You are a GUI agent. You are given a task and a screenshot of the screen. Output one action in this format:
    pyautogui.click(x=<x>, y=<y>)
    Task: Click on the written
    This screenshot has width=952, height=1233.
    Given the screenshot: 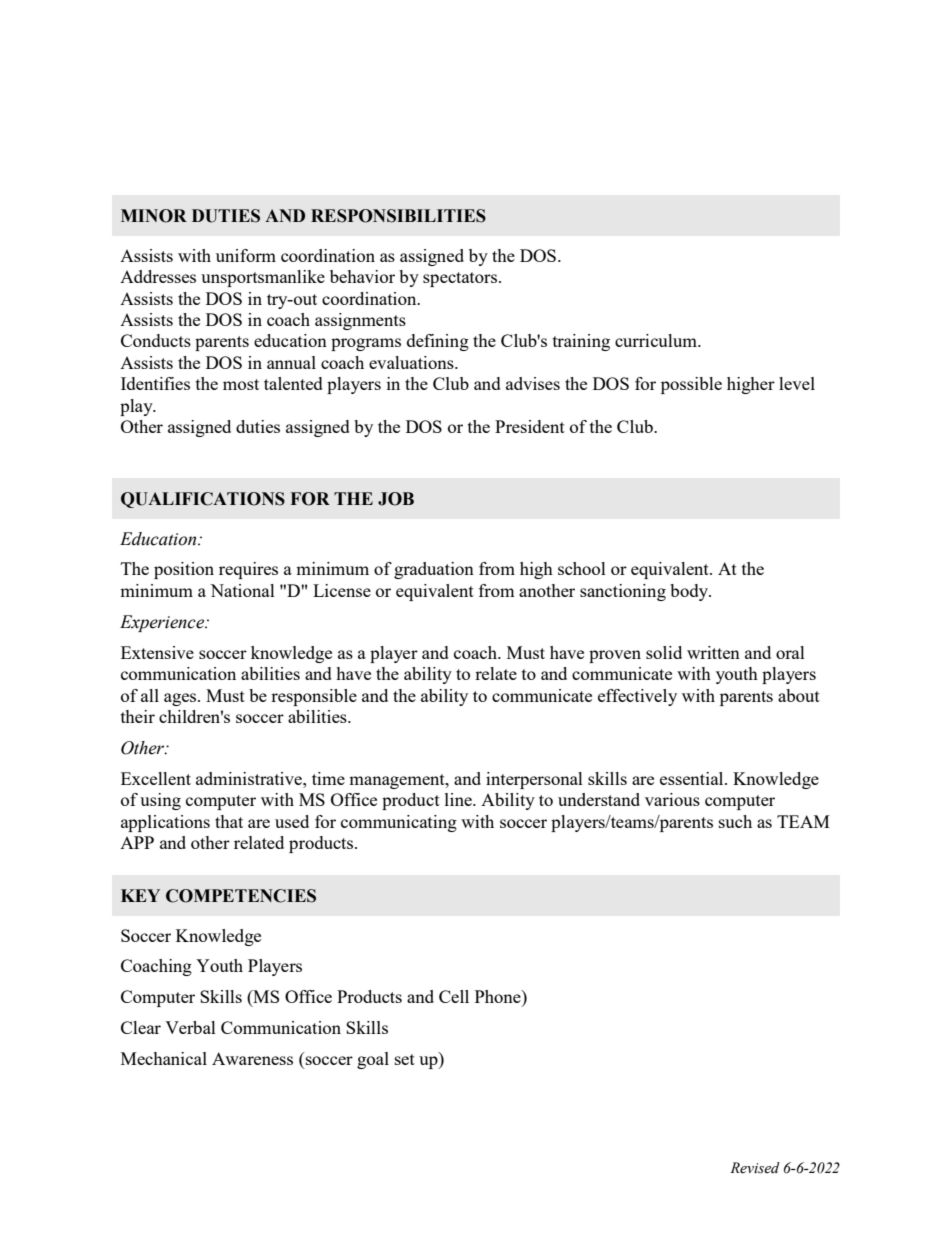 What is the action you would take?
    pyautogui.click(x=713, y=652)
